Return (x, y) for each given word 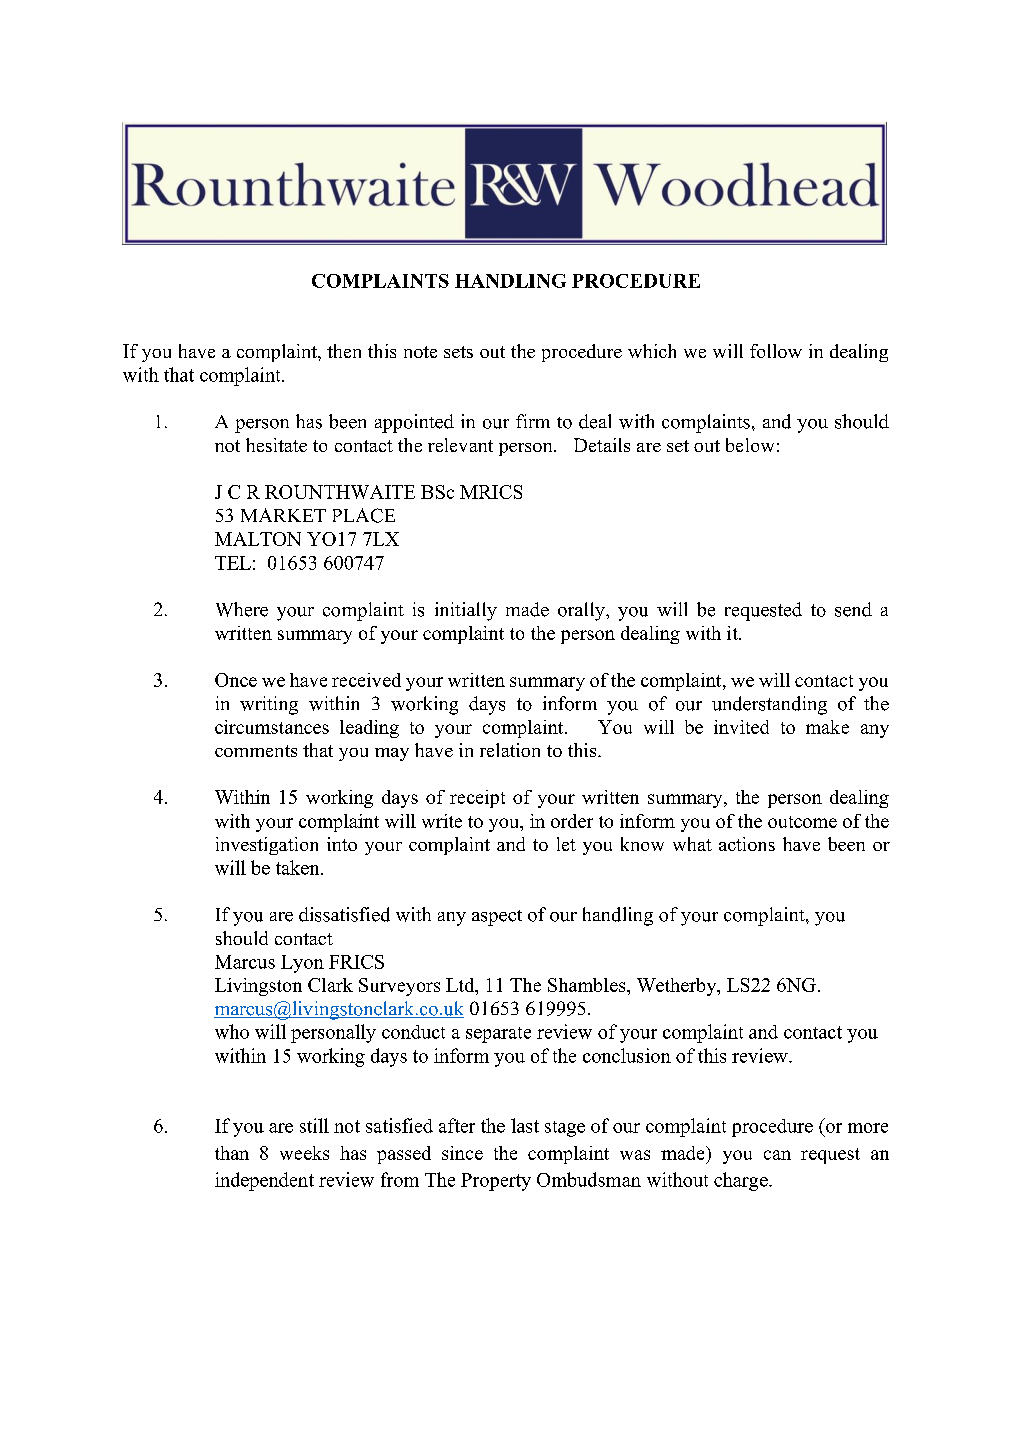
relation (510, 750)
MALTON (258, 539)
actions (747, 844)
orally (582, 611)
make (827, 727)
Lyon (302, 964)
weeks (304, 1153)
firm (533, 421)
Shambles (588, 985)
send (853, 609)
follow (776, 351)
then (344, 351)
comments (256, 751)
